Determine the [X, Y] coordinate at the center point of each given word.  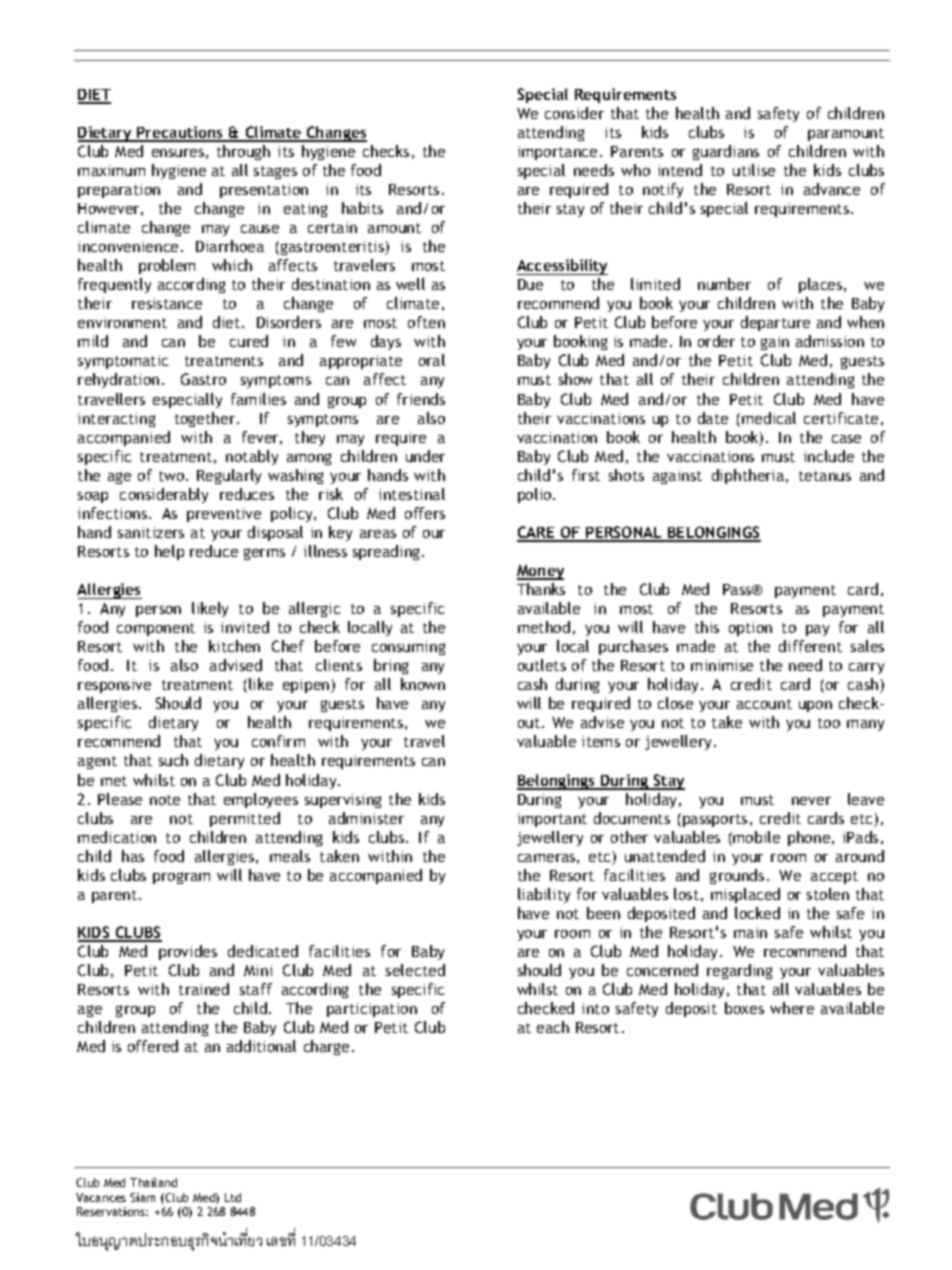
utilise [754, 170]
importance [557, 153]
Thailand [153, 1182]
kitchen [234, 646]
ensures [178, 153]
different [810, 646]
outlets [542, 665]
